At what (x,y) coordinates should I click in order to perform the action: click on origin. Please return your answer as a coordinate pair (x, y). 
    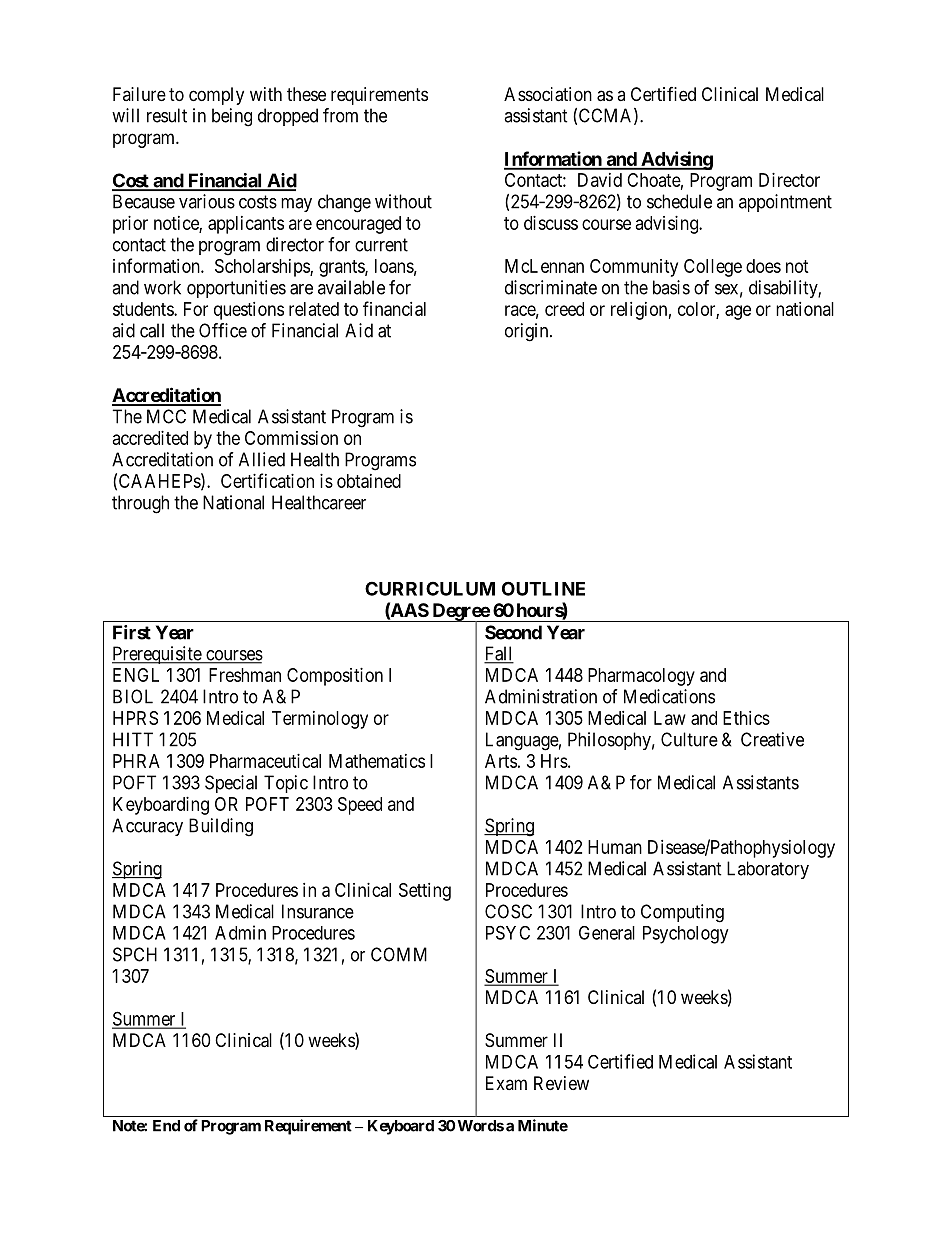
    Looking at the image, I should click on (528, 332).
